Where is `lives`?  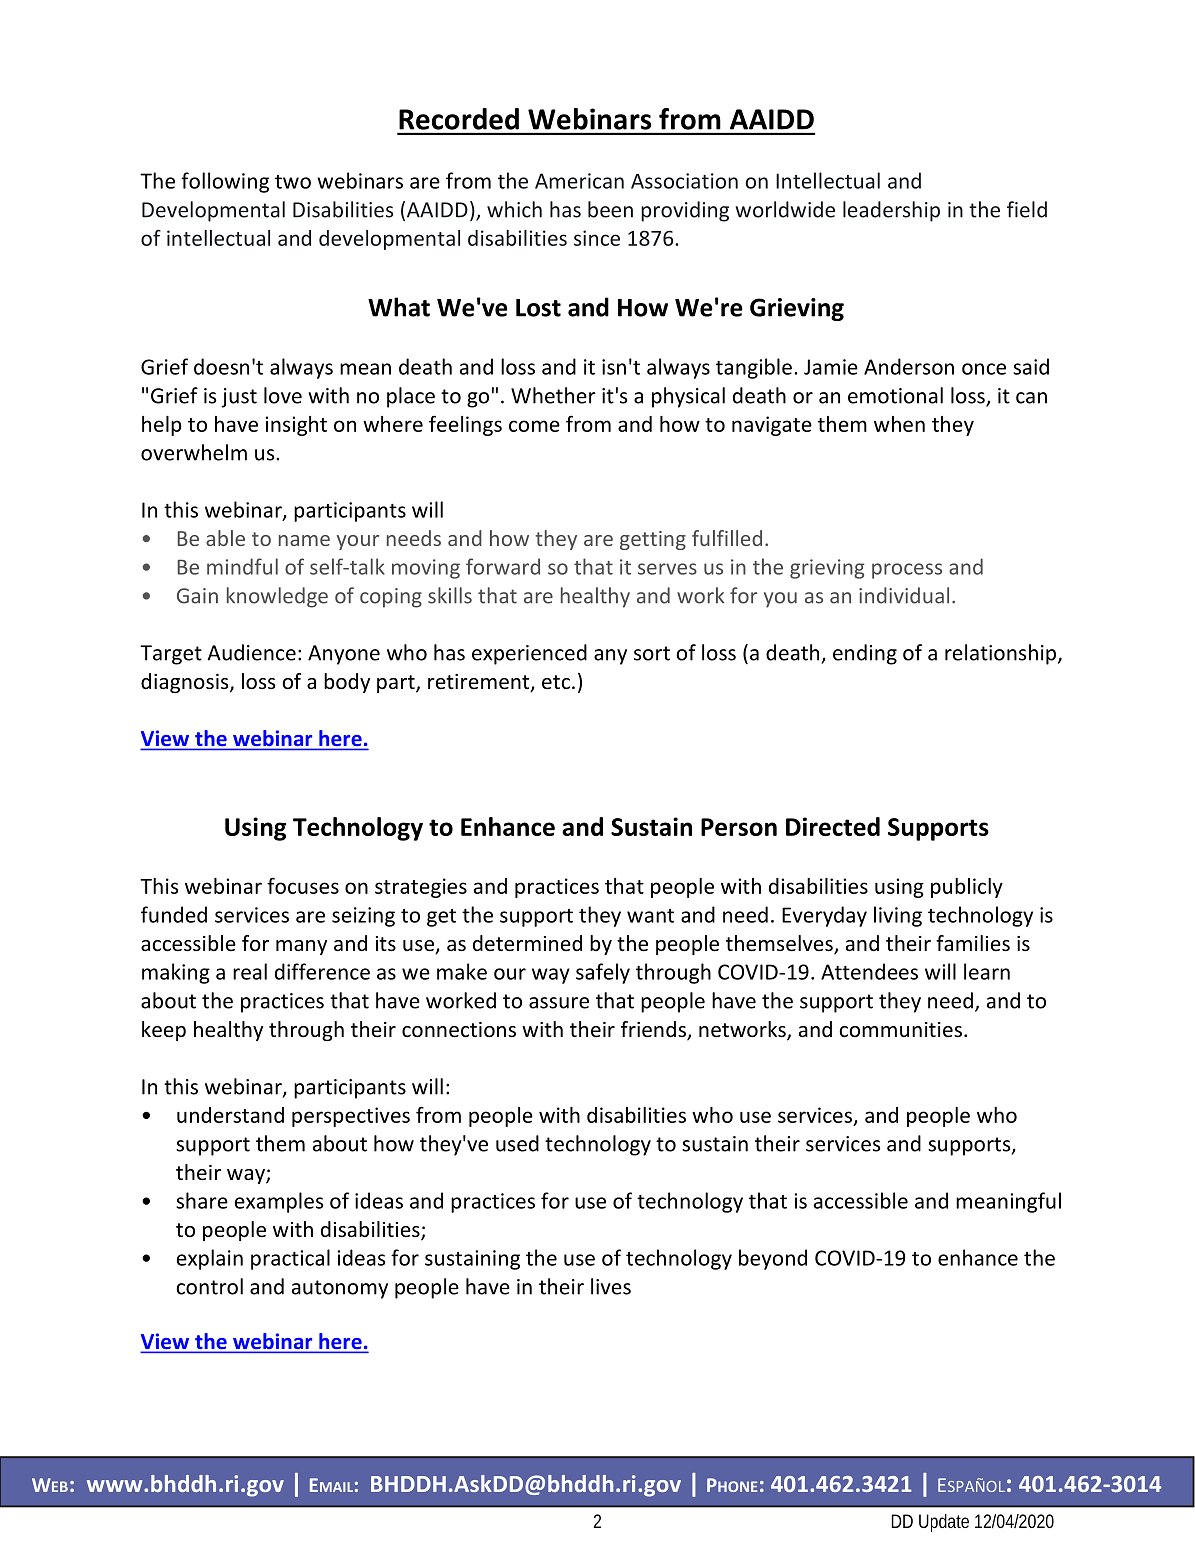 lives is located at coordinates (611, 1286).
